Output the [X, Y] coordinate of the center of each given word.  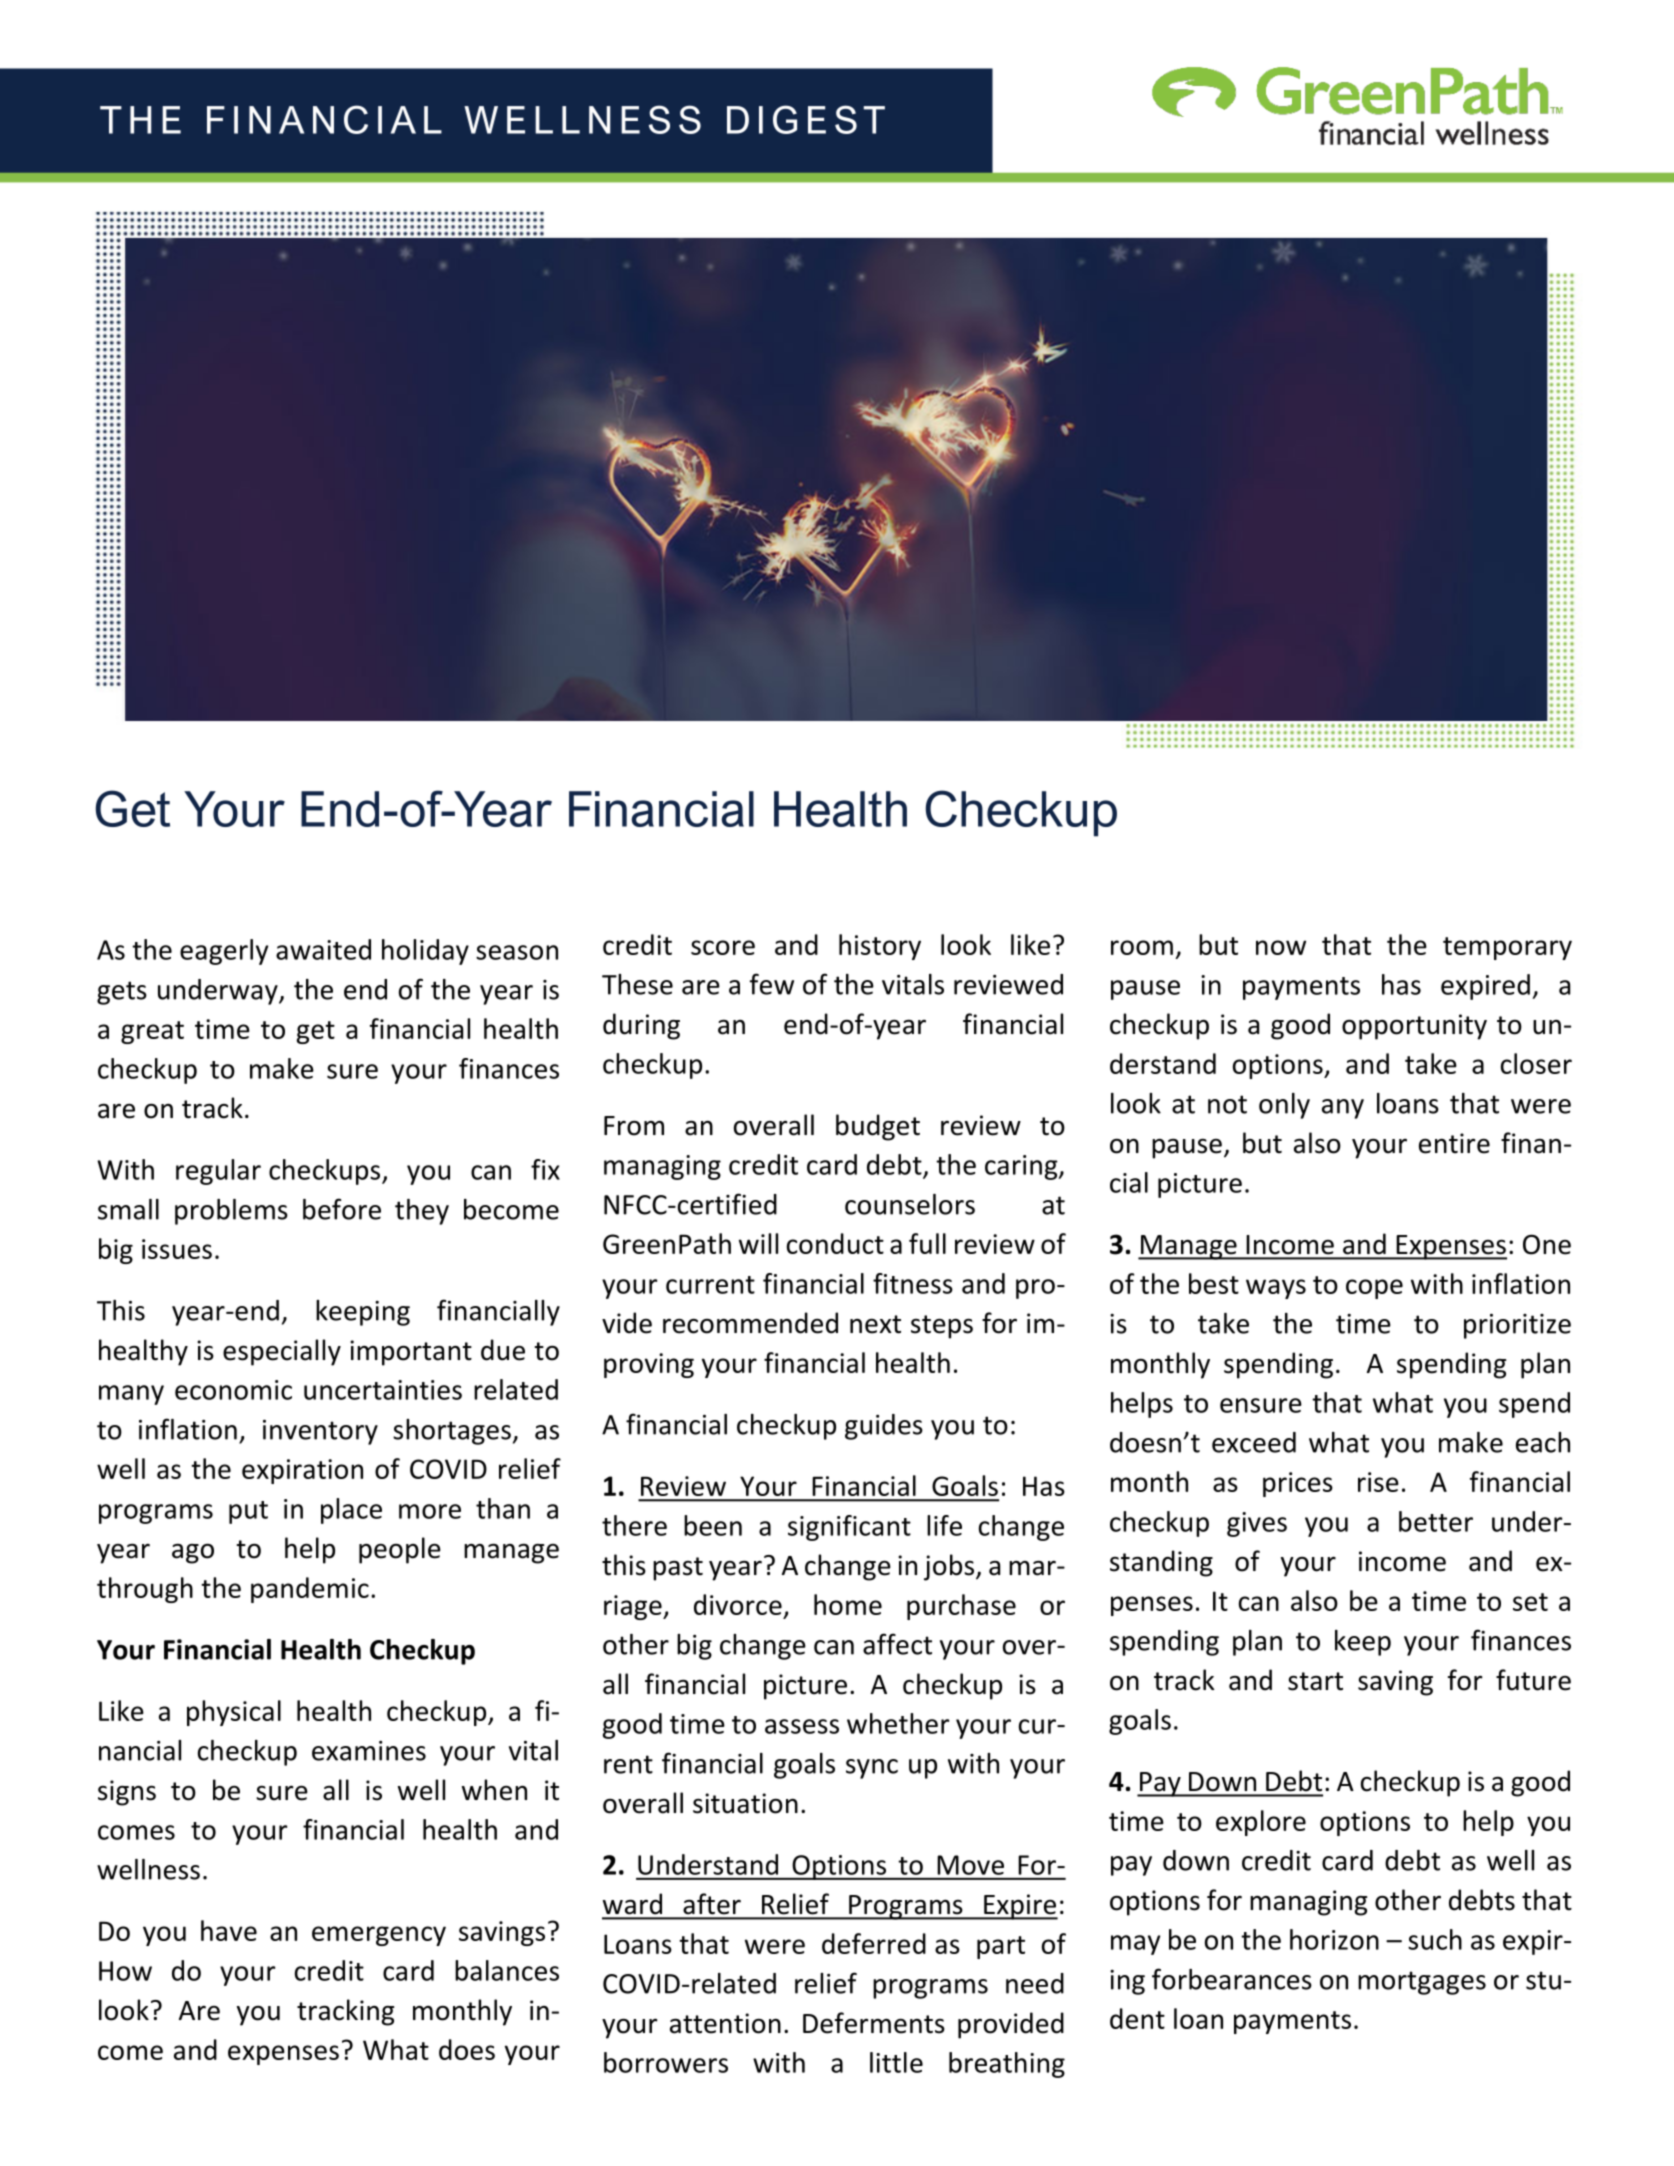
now [1281, 947]
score [723, 947]
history [880, 947]
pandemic [310, 1590]
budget [878, 1127]
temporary [1507, 948]
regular [218, 1172]
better [1436, 1521]
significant [849, 1528]
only [1284, 1106]
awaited [323, 949]
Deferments [874, 2023]
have [229, 1930]
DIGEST [806, 119]
